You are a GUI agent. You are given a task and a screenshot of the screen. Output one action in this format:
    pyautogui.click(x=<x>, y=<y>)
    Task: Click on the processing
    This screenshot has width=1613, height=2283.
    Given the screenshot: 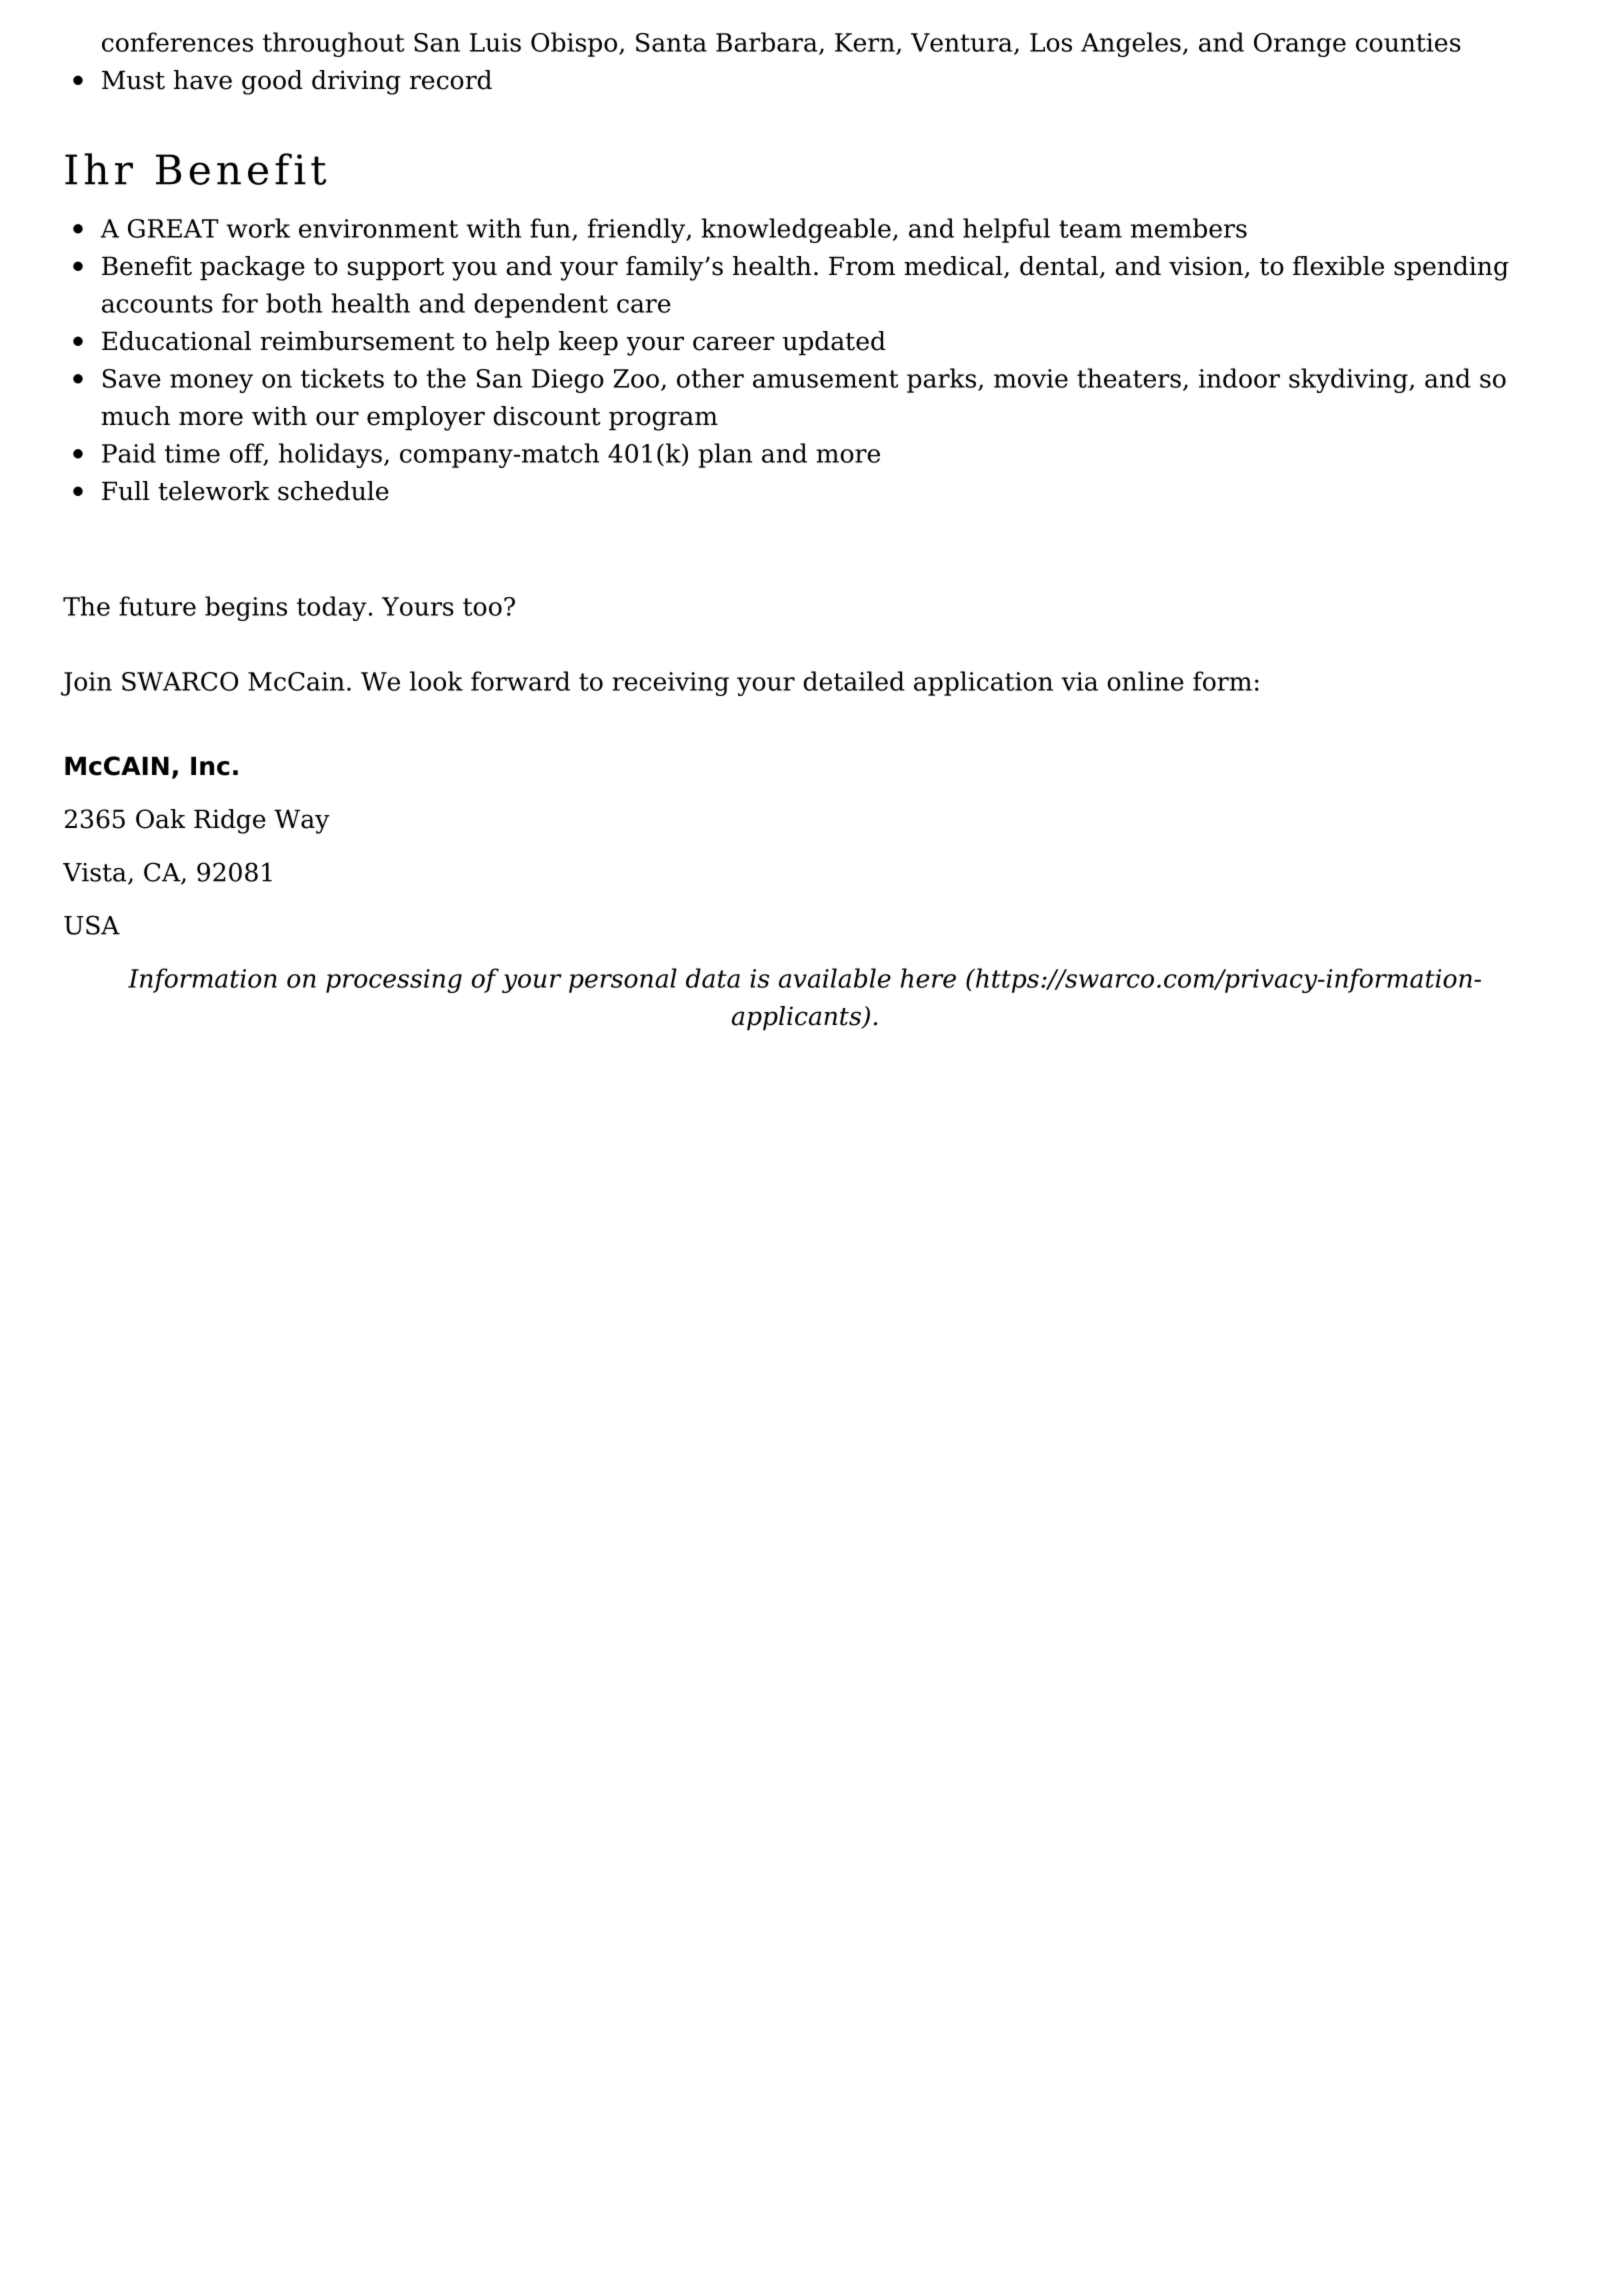 What is the action you would take?
    pyautogui.click(x=394, y=981)
